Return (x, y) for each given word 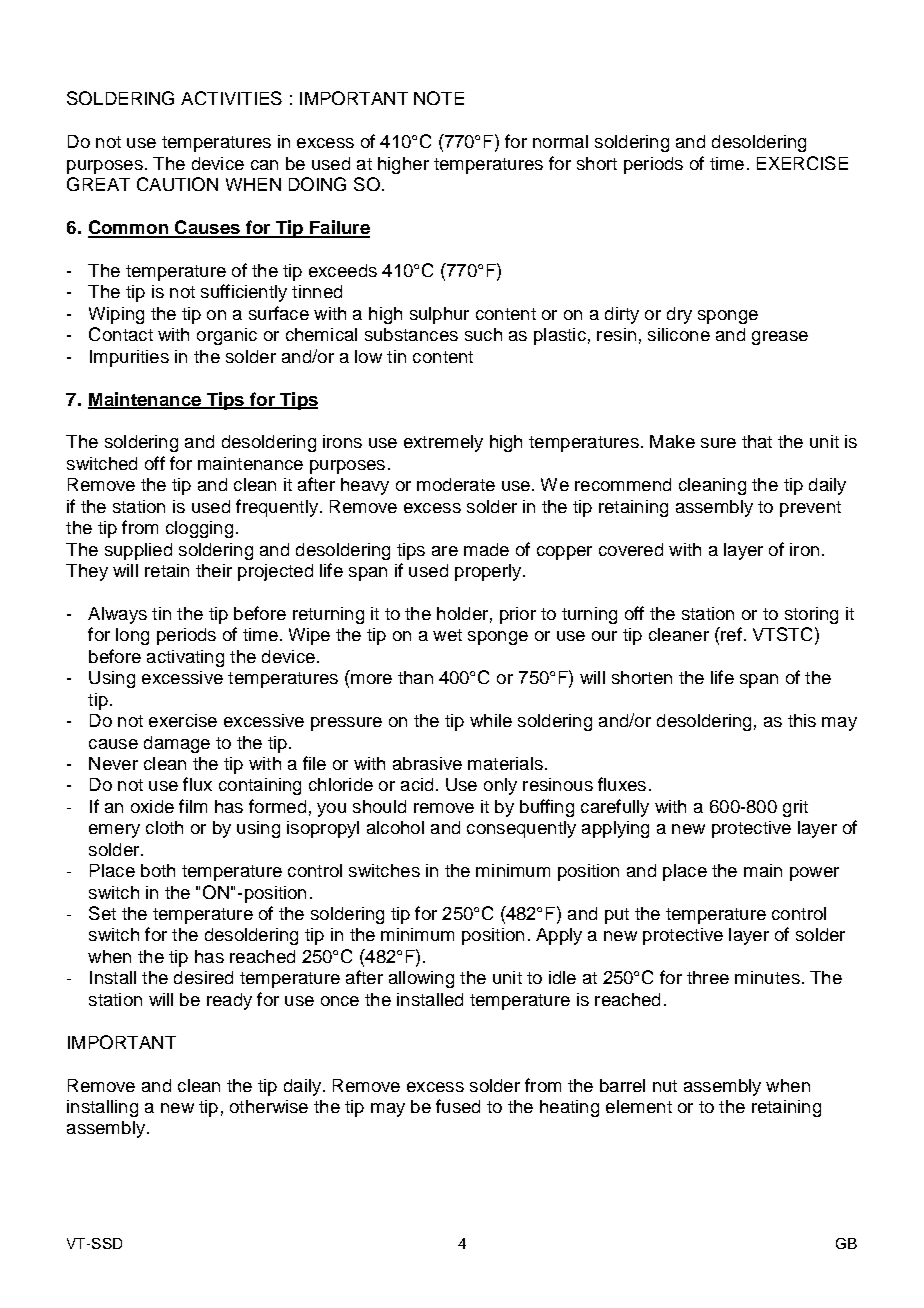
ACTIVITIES (231, 98)
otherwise (269, 1106)
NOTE (439, 98)
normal (560, 141)
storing (811, 615)
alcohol (395, 827)
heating (569, 1108)
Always (117, 615)
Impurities (129, 358)
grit (795, 808)
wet (447, 635)
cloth (164, 827)
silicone (679, 334)
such (483, 334)
